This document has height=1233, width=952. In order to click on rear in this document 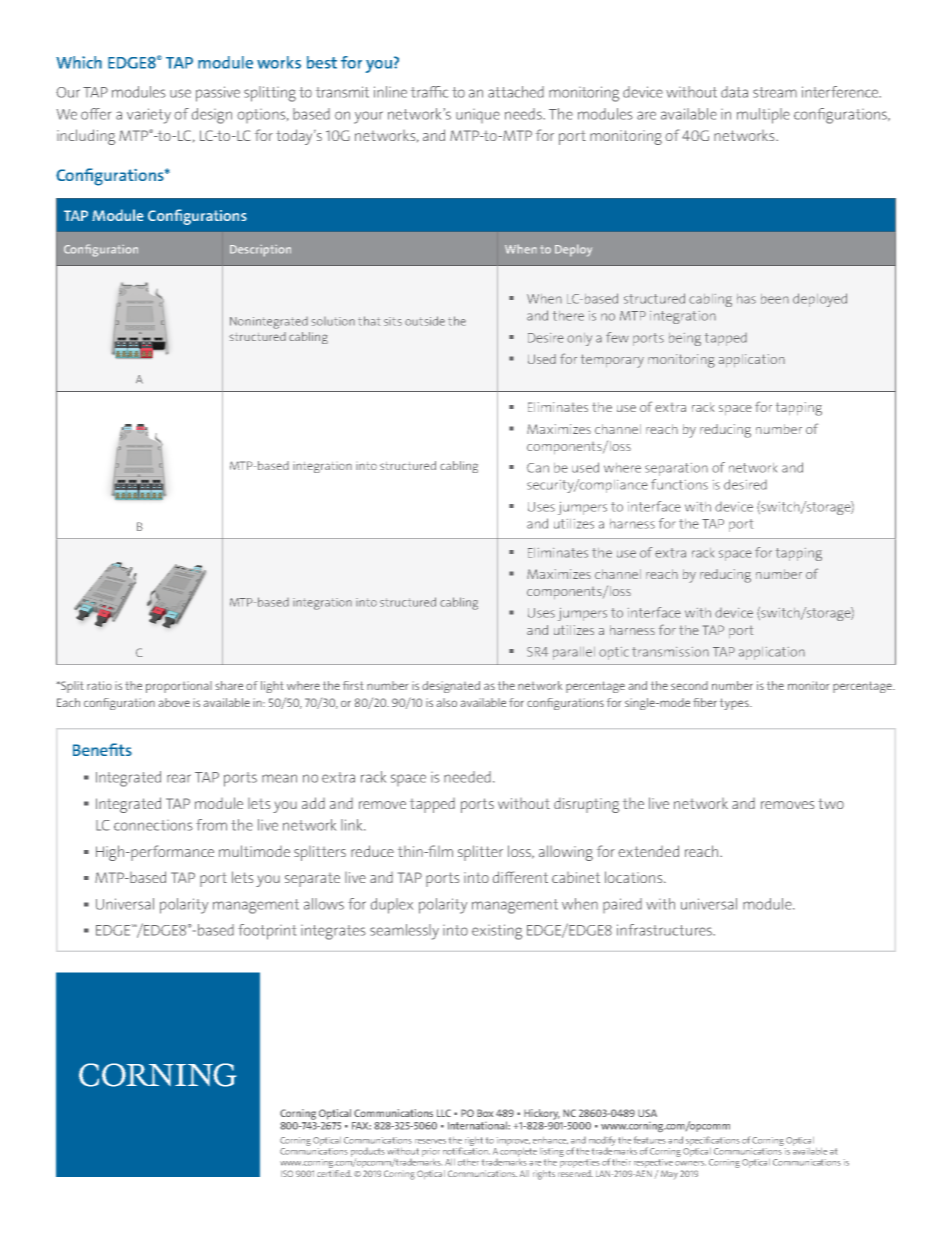, I will do `click(179, 778)`.
